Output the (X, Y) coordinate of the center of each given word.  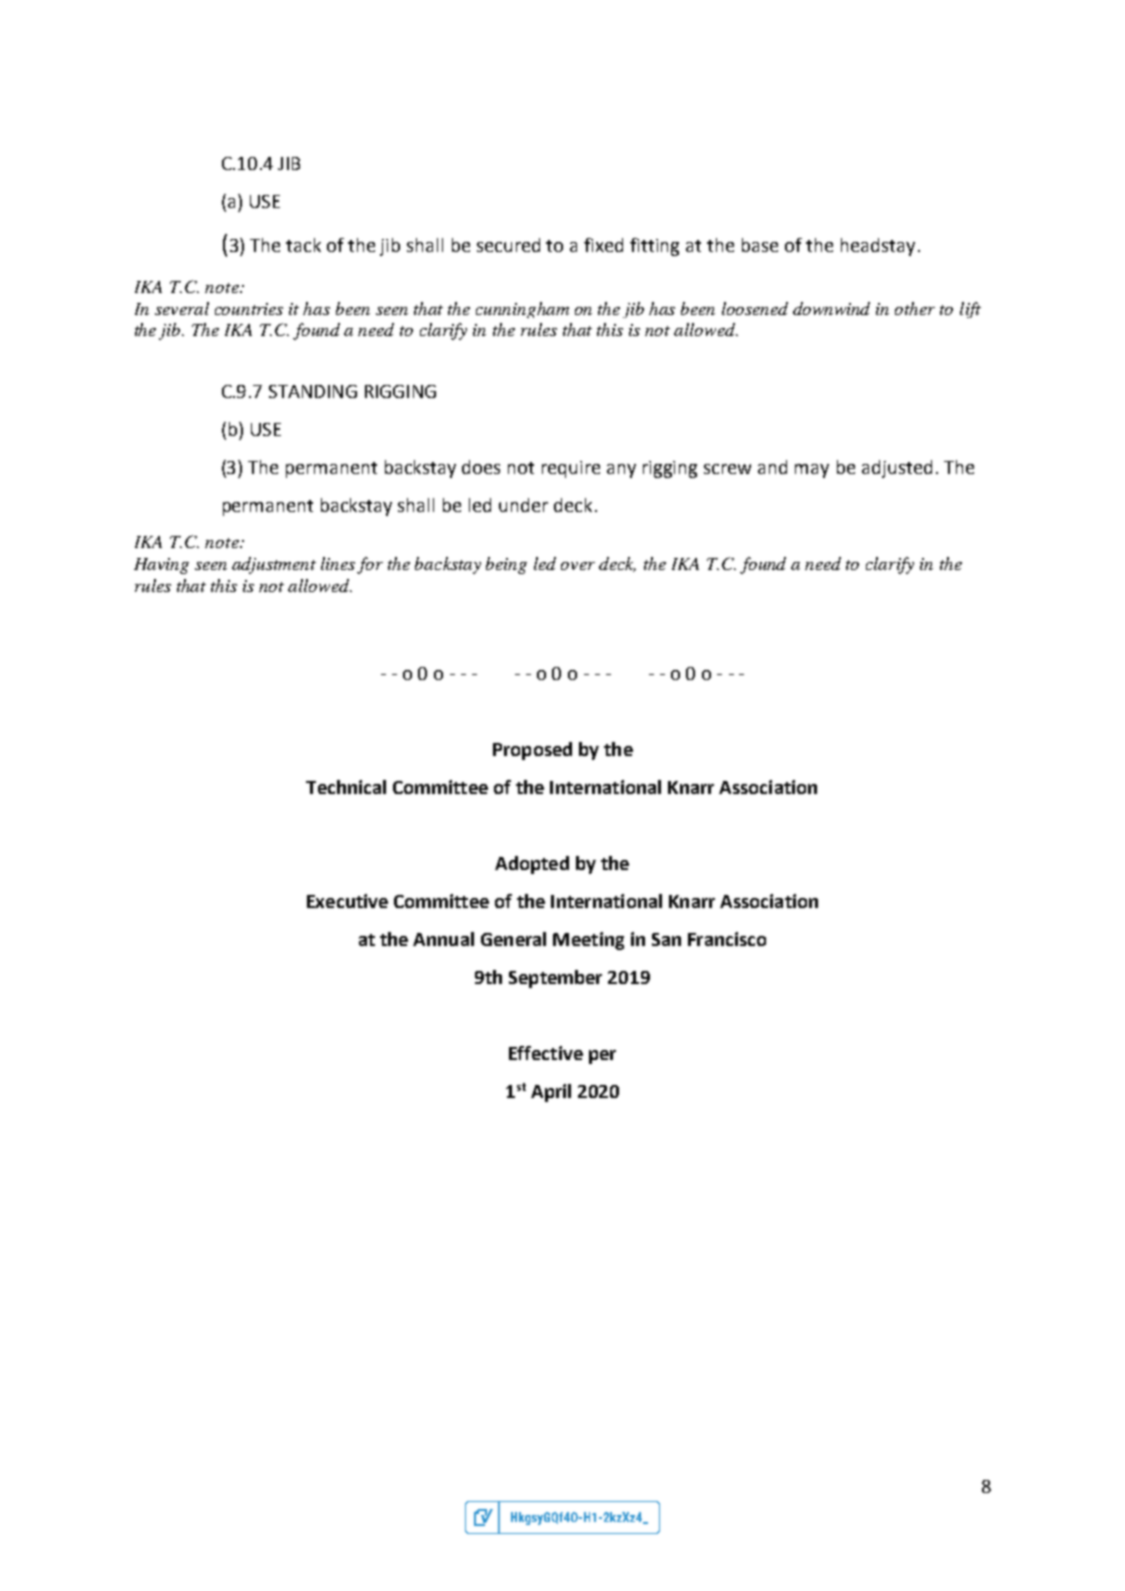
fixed (603, 245)
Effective (546, 1053)
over (578, 566)
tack (303, 245)
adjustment (274, 565)
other (915, 308)
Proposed (532, 751)
